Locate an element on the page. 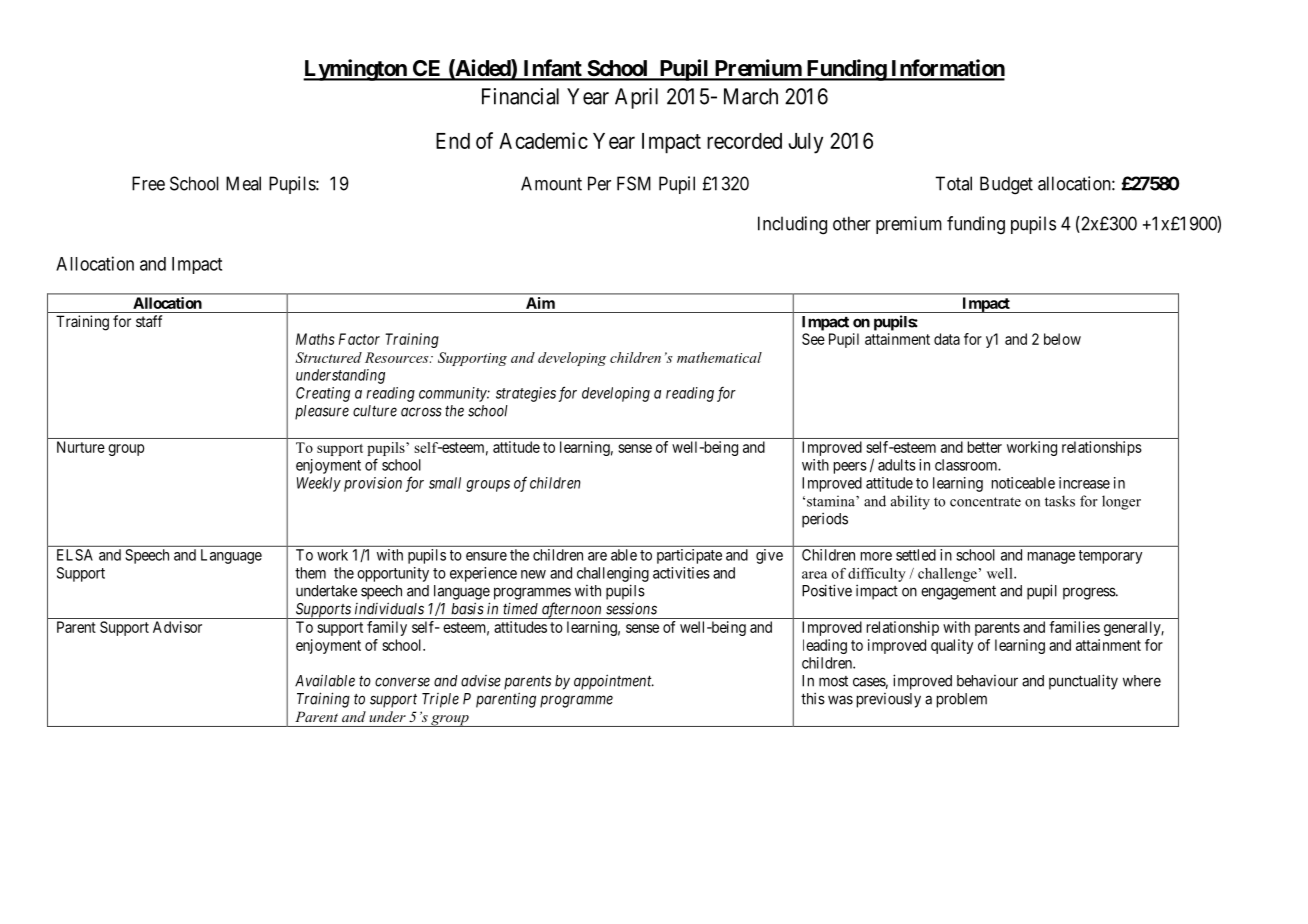 The image size is (1308, 924). strategies is located at coordinates (526, 394).
